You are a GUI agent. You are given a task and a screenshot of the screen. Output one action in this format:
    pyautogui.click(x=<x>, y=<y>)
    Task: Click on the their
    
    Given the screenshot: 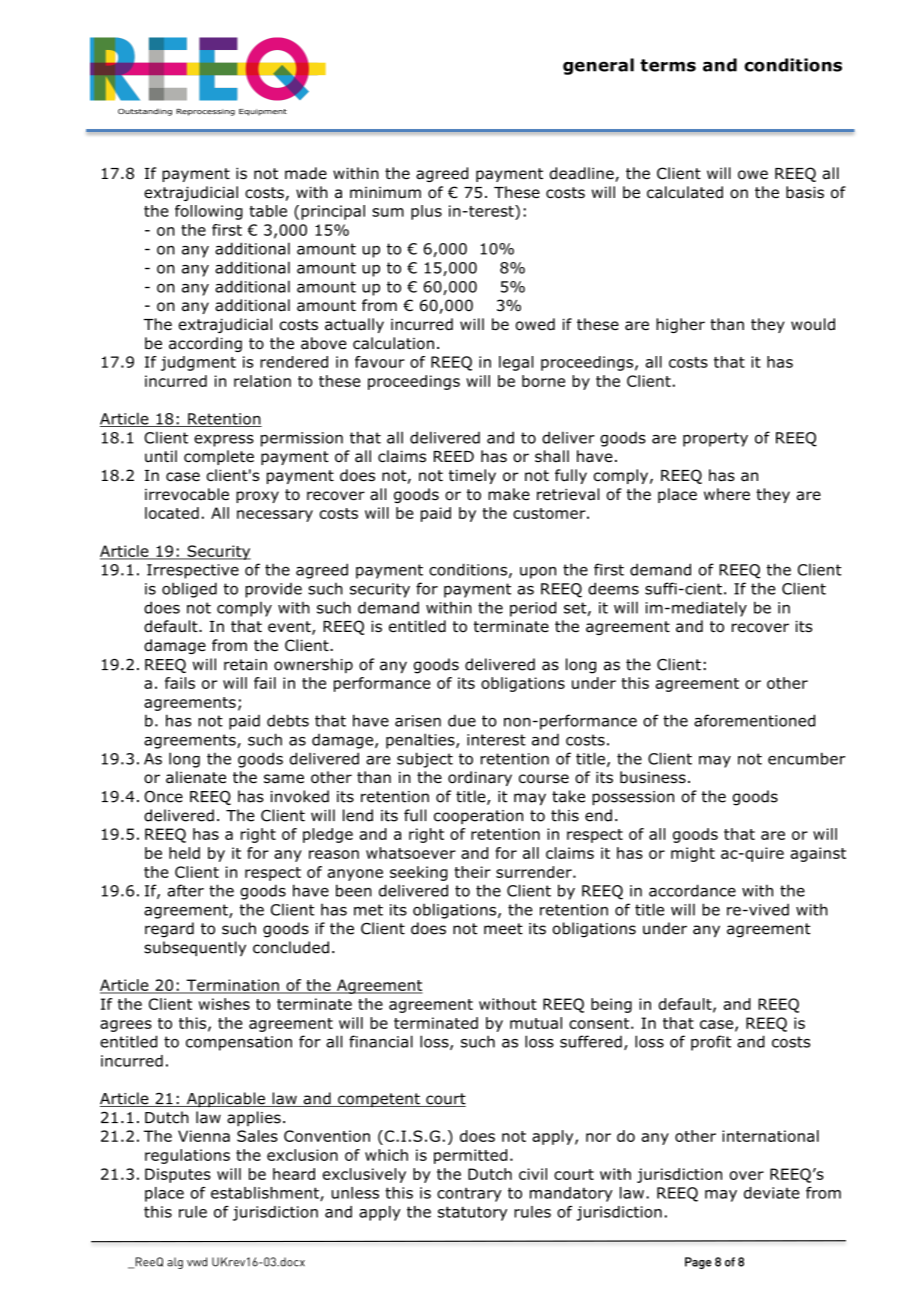 What is the action you would take?
    pyautogui.click(x=473, y=872)
